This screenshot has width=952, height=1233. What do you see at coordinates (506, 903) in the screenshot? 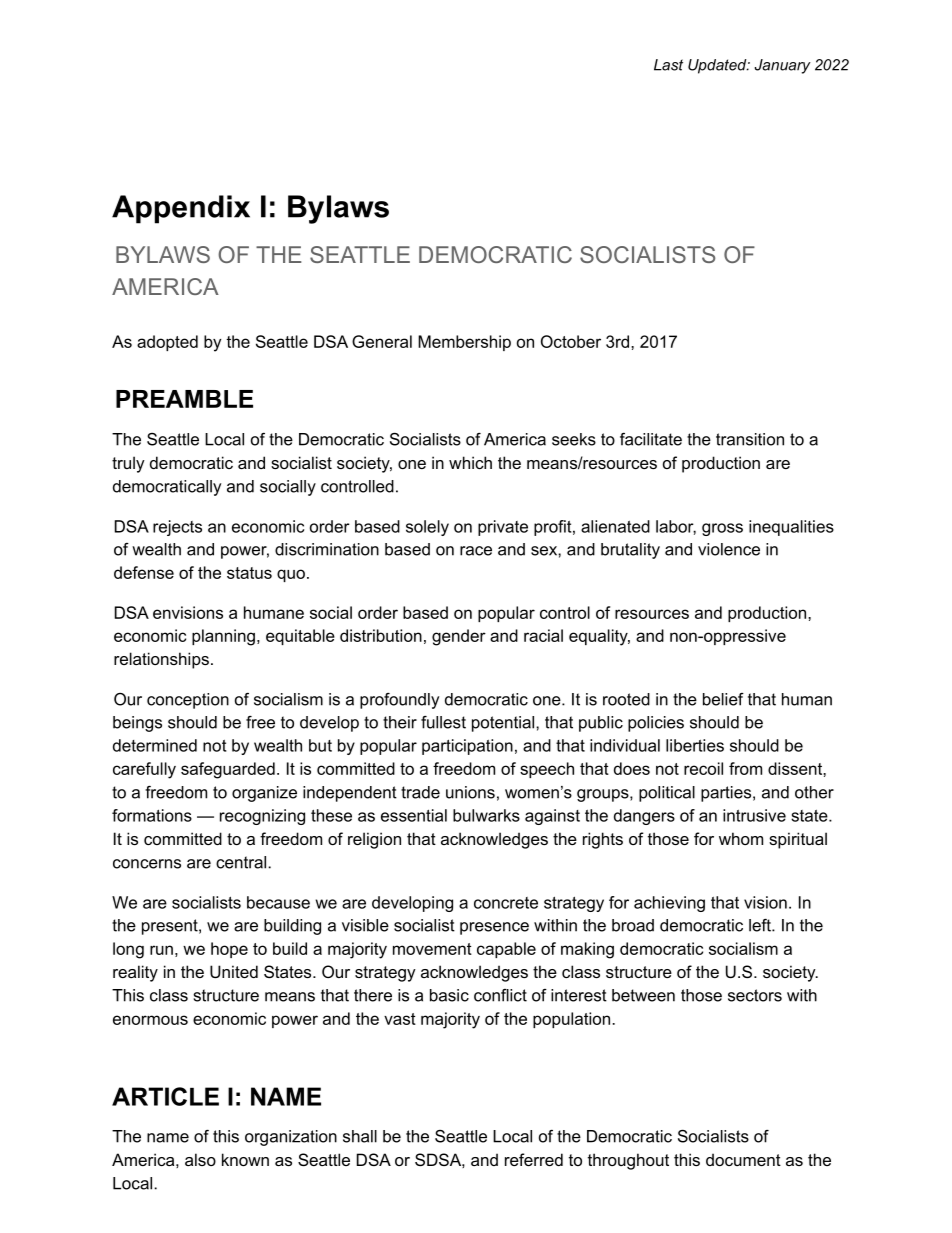
I see `concrete` at bounding box center [506, 903].
